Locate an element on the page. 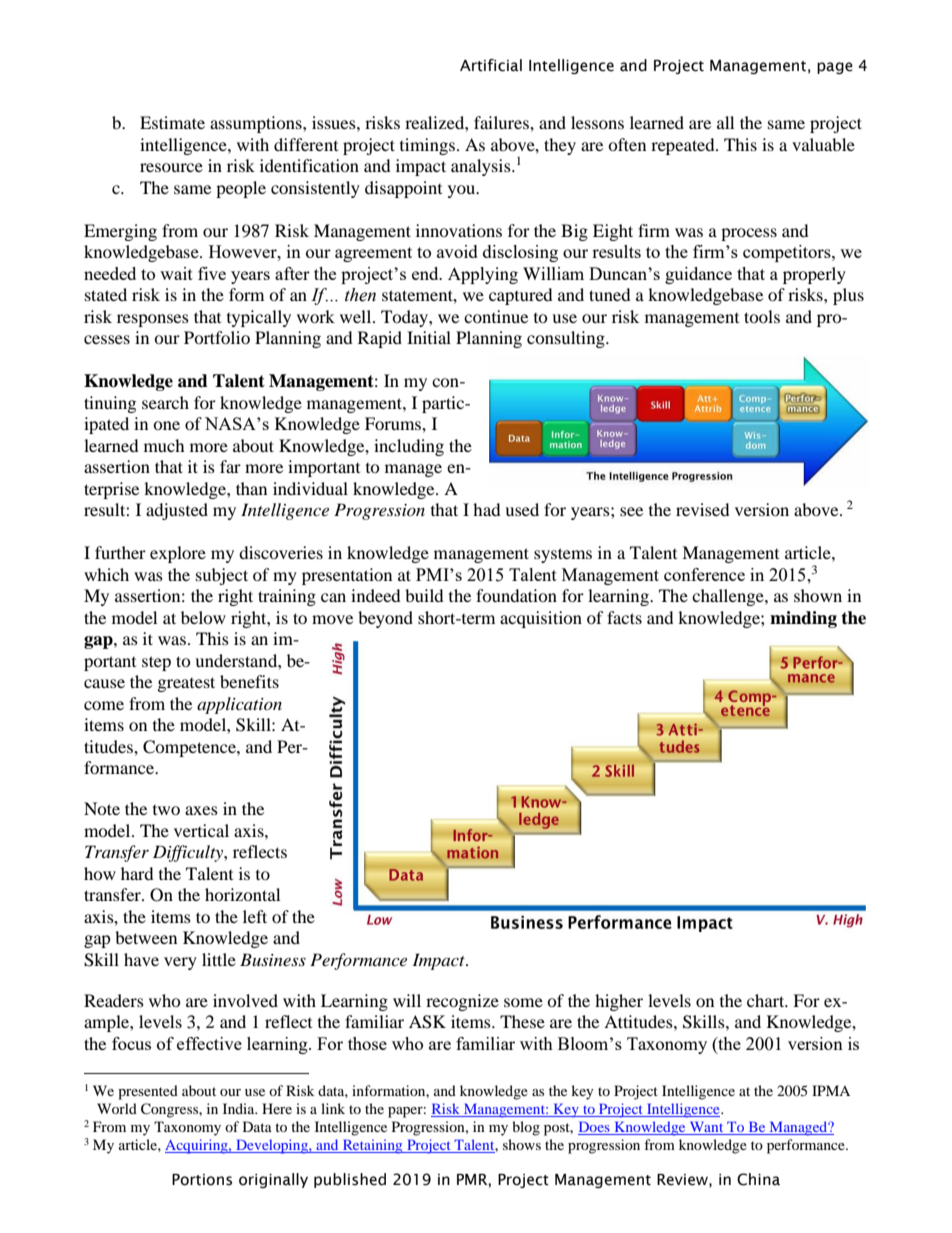 The width and height of the image is (952, 1233). failures is located at coordinates (502, 122).
